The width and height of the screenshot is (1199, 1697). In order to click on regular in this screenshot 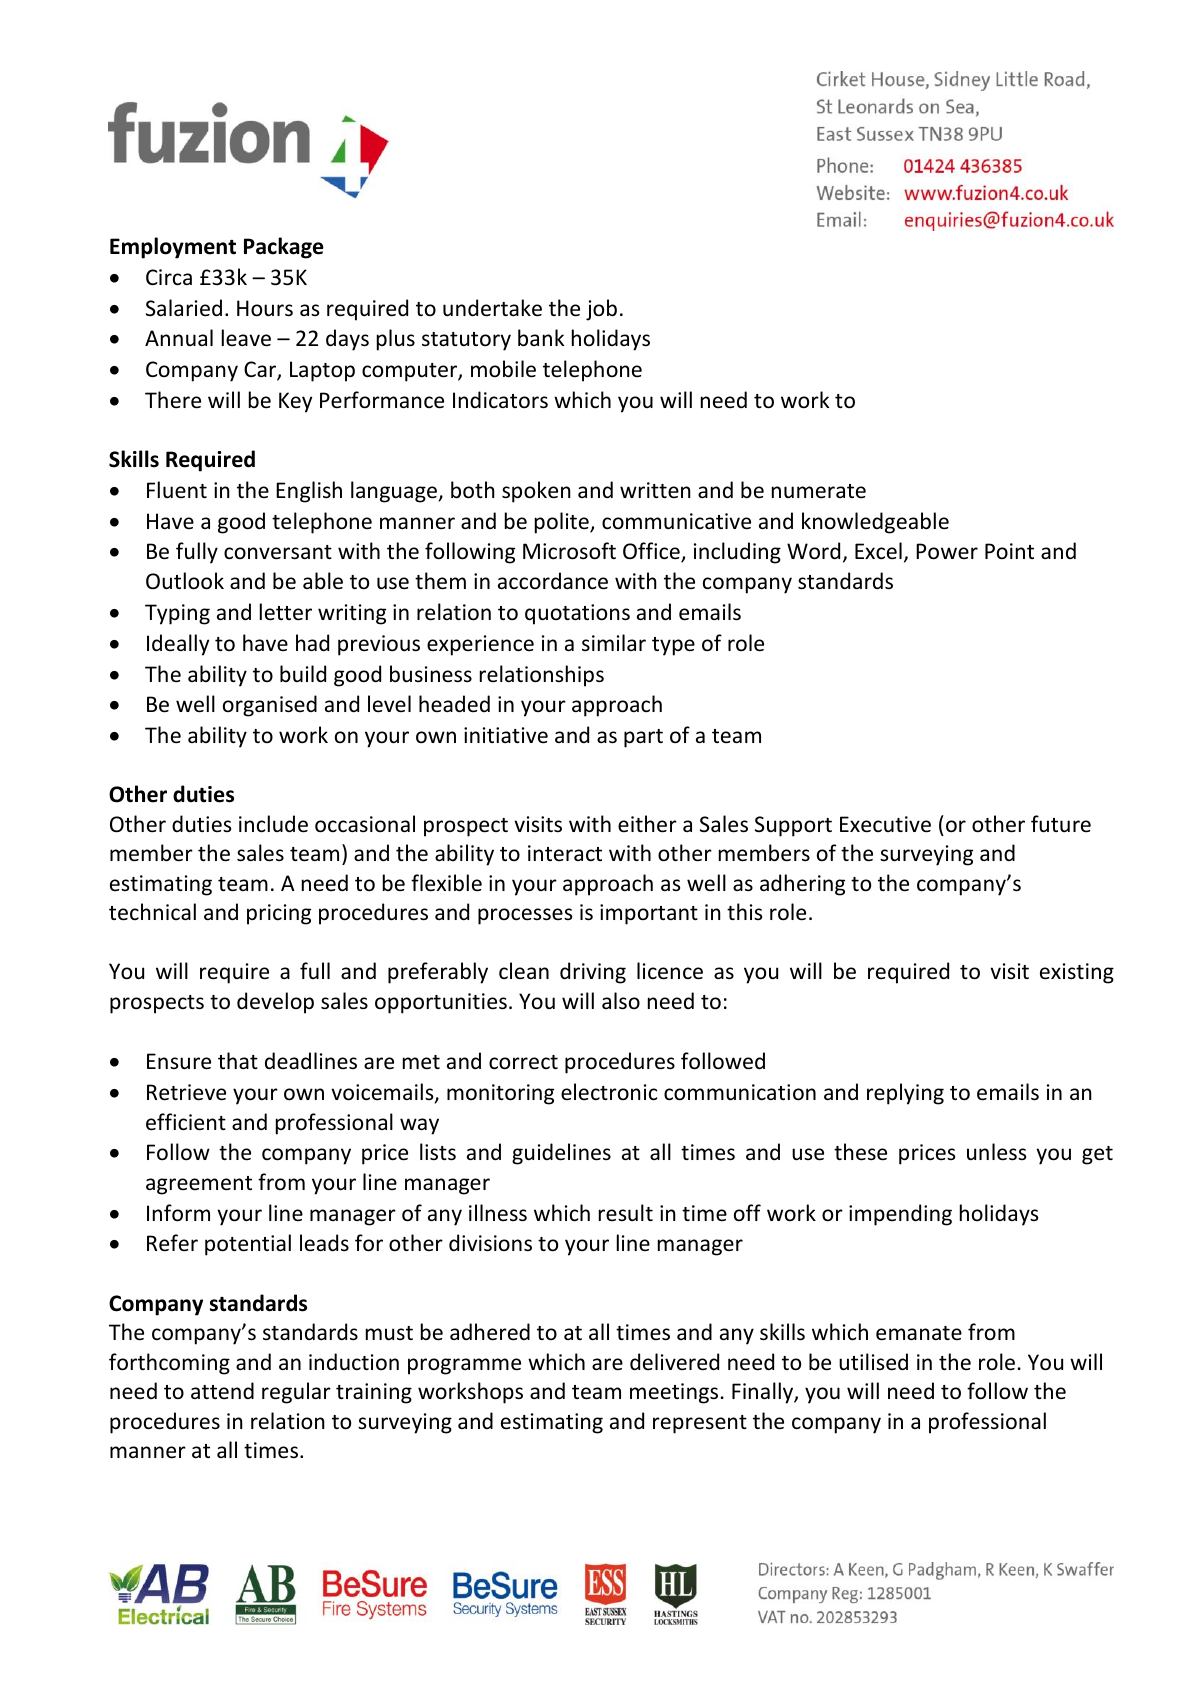, I will do `click(296, 1393)`.
